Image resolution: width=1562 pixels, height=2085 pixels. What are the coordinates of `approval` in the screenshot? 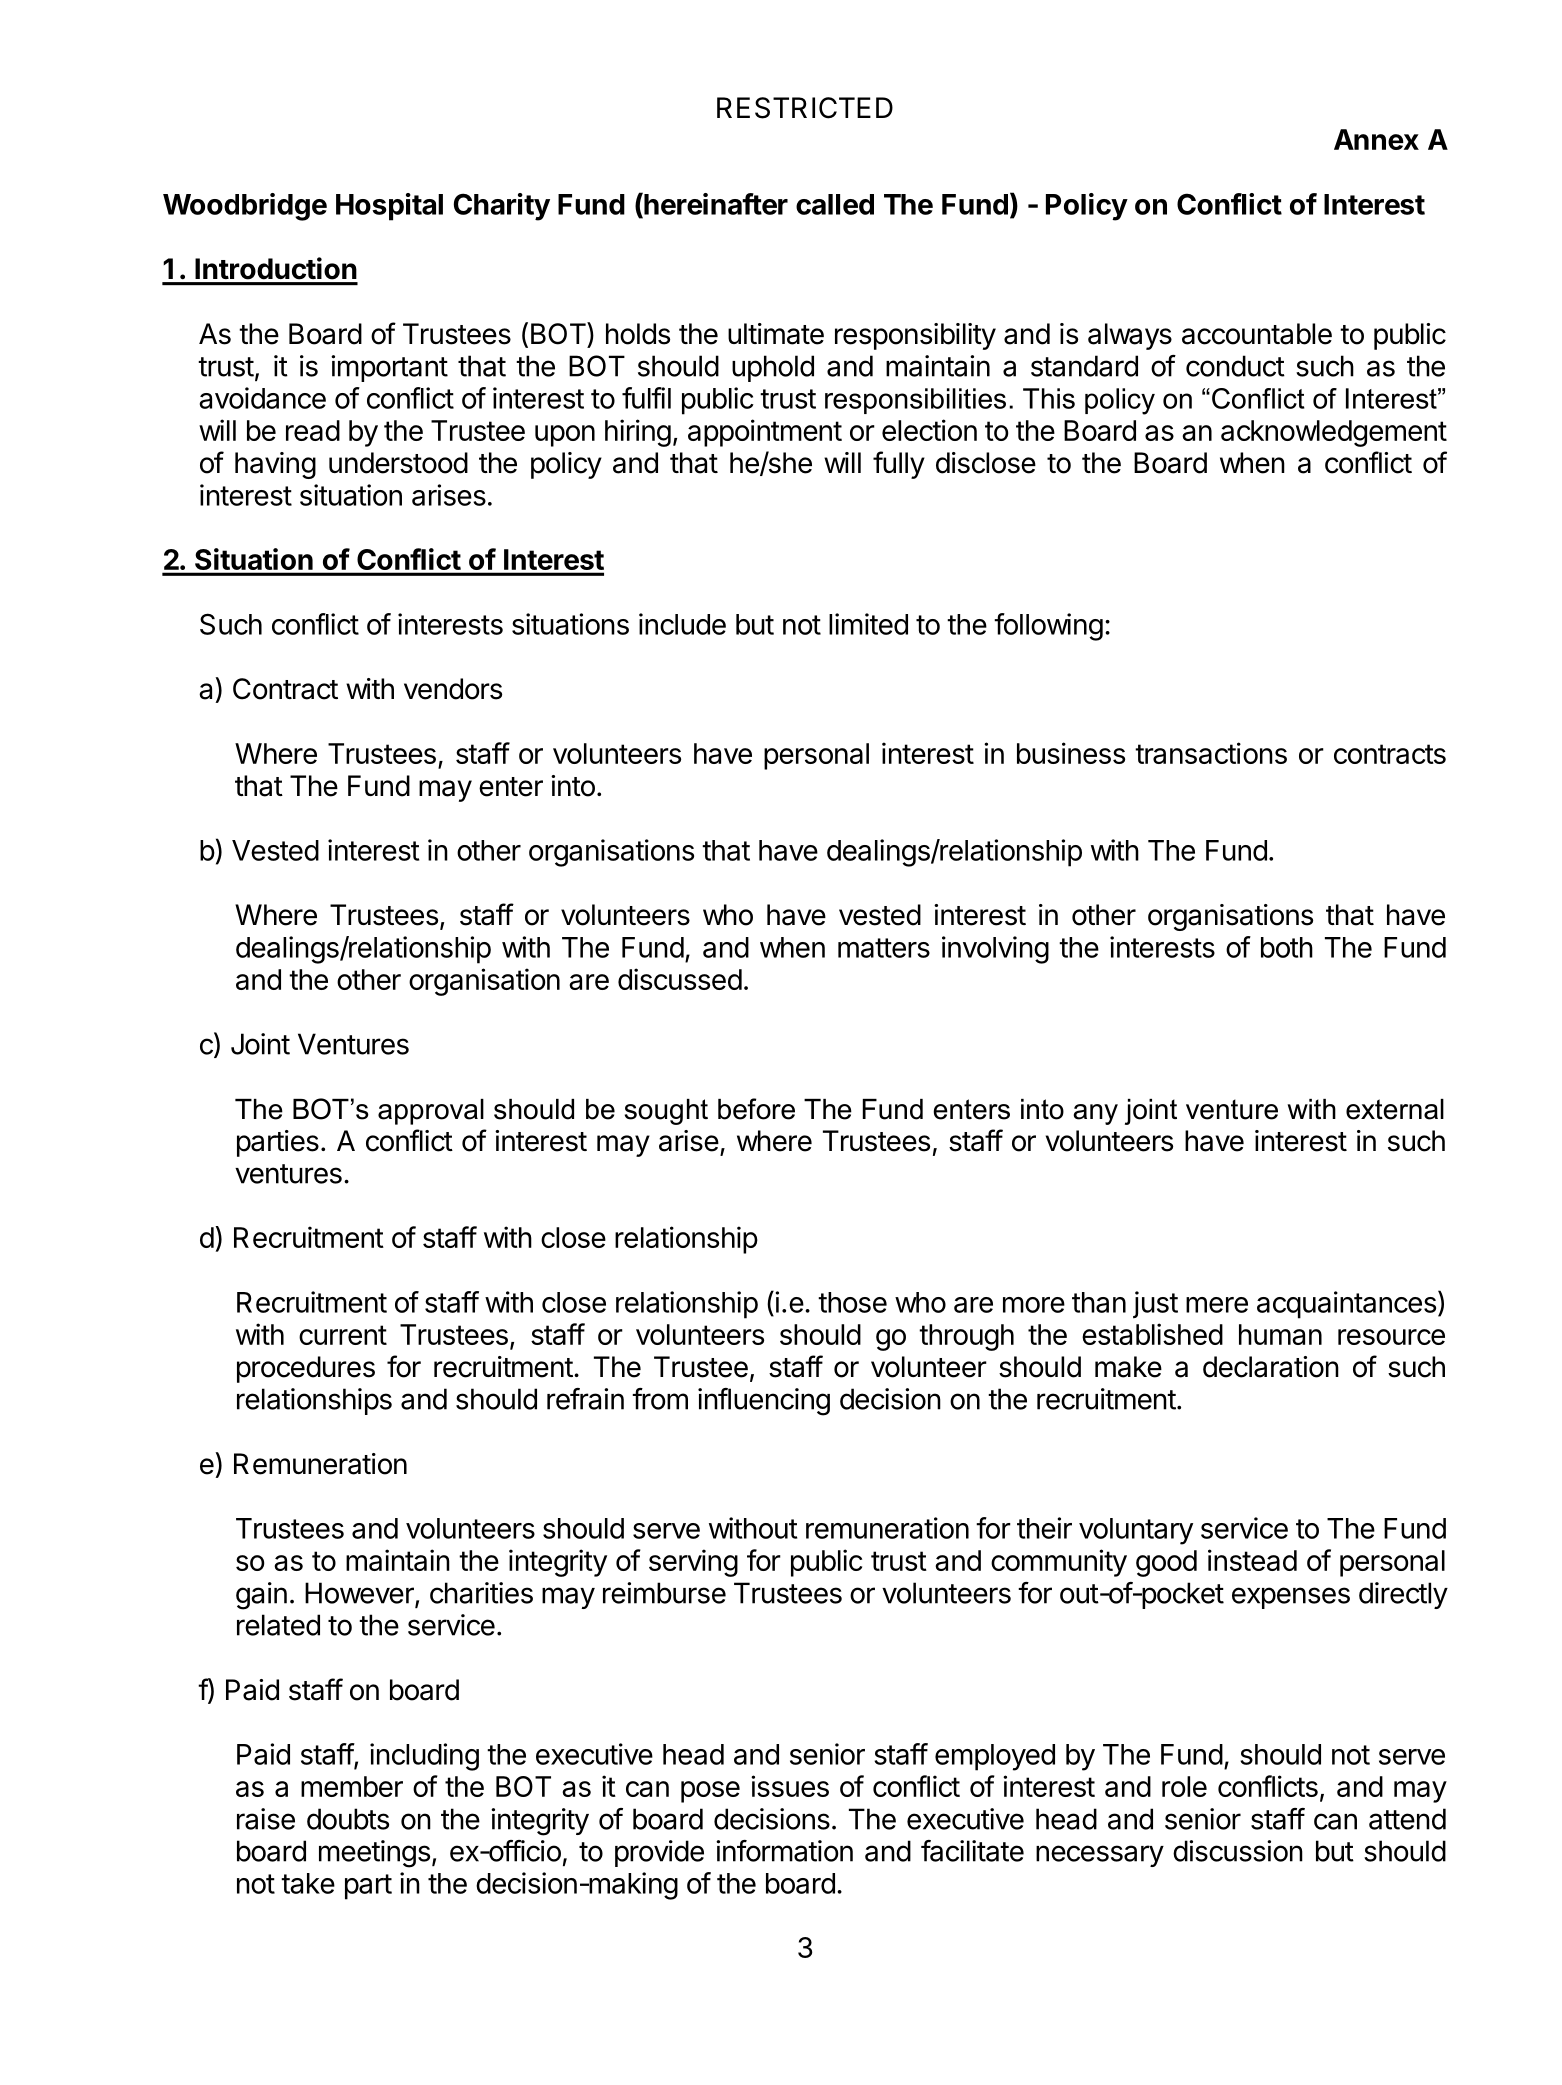 It's located at (431, 1112).
